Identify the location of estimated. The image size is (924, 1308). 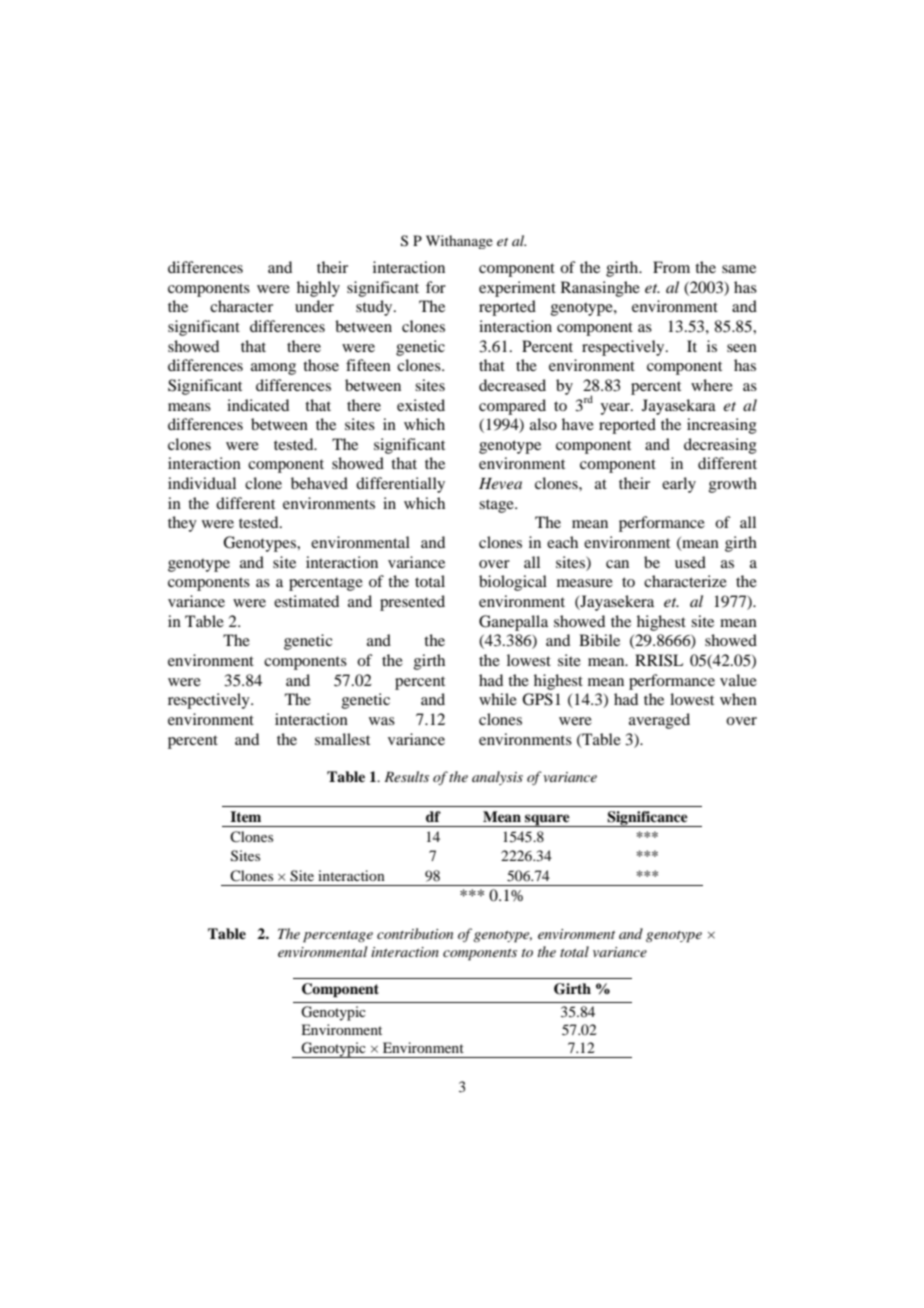
(306, 601).
